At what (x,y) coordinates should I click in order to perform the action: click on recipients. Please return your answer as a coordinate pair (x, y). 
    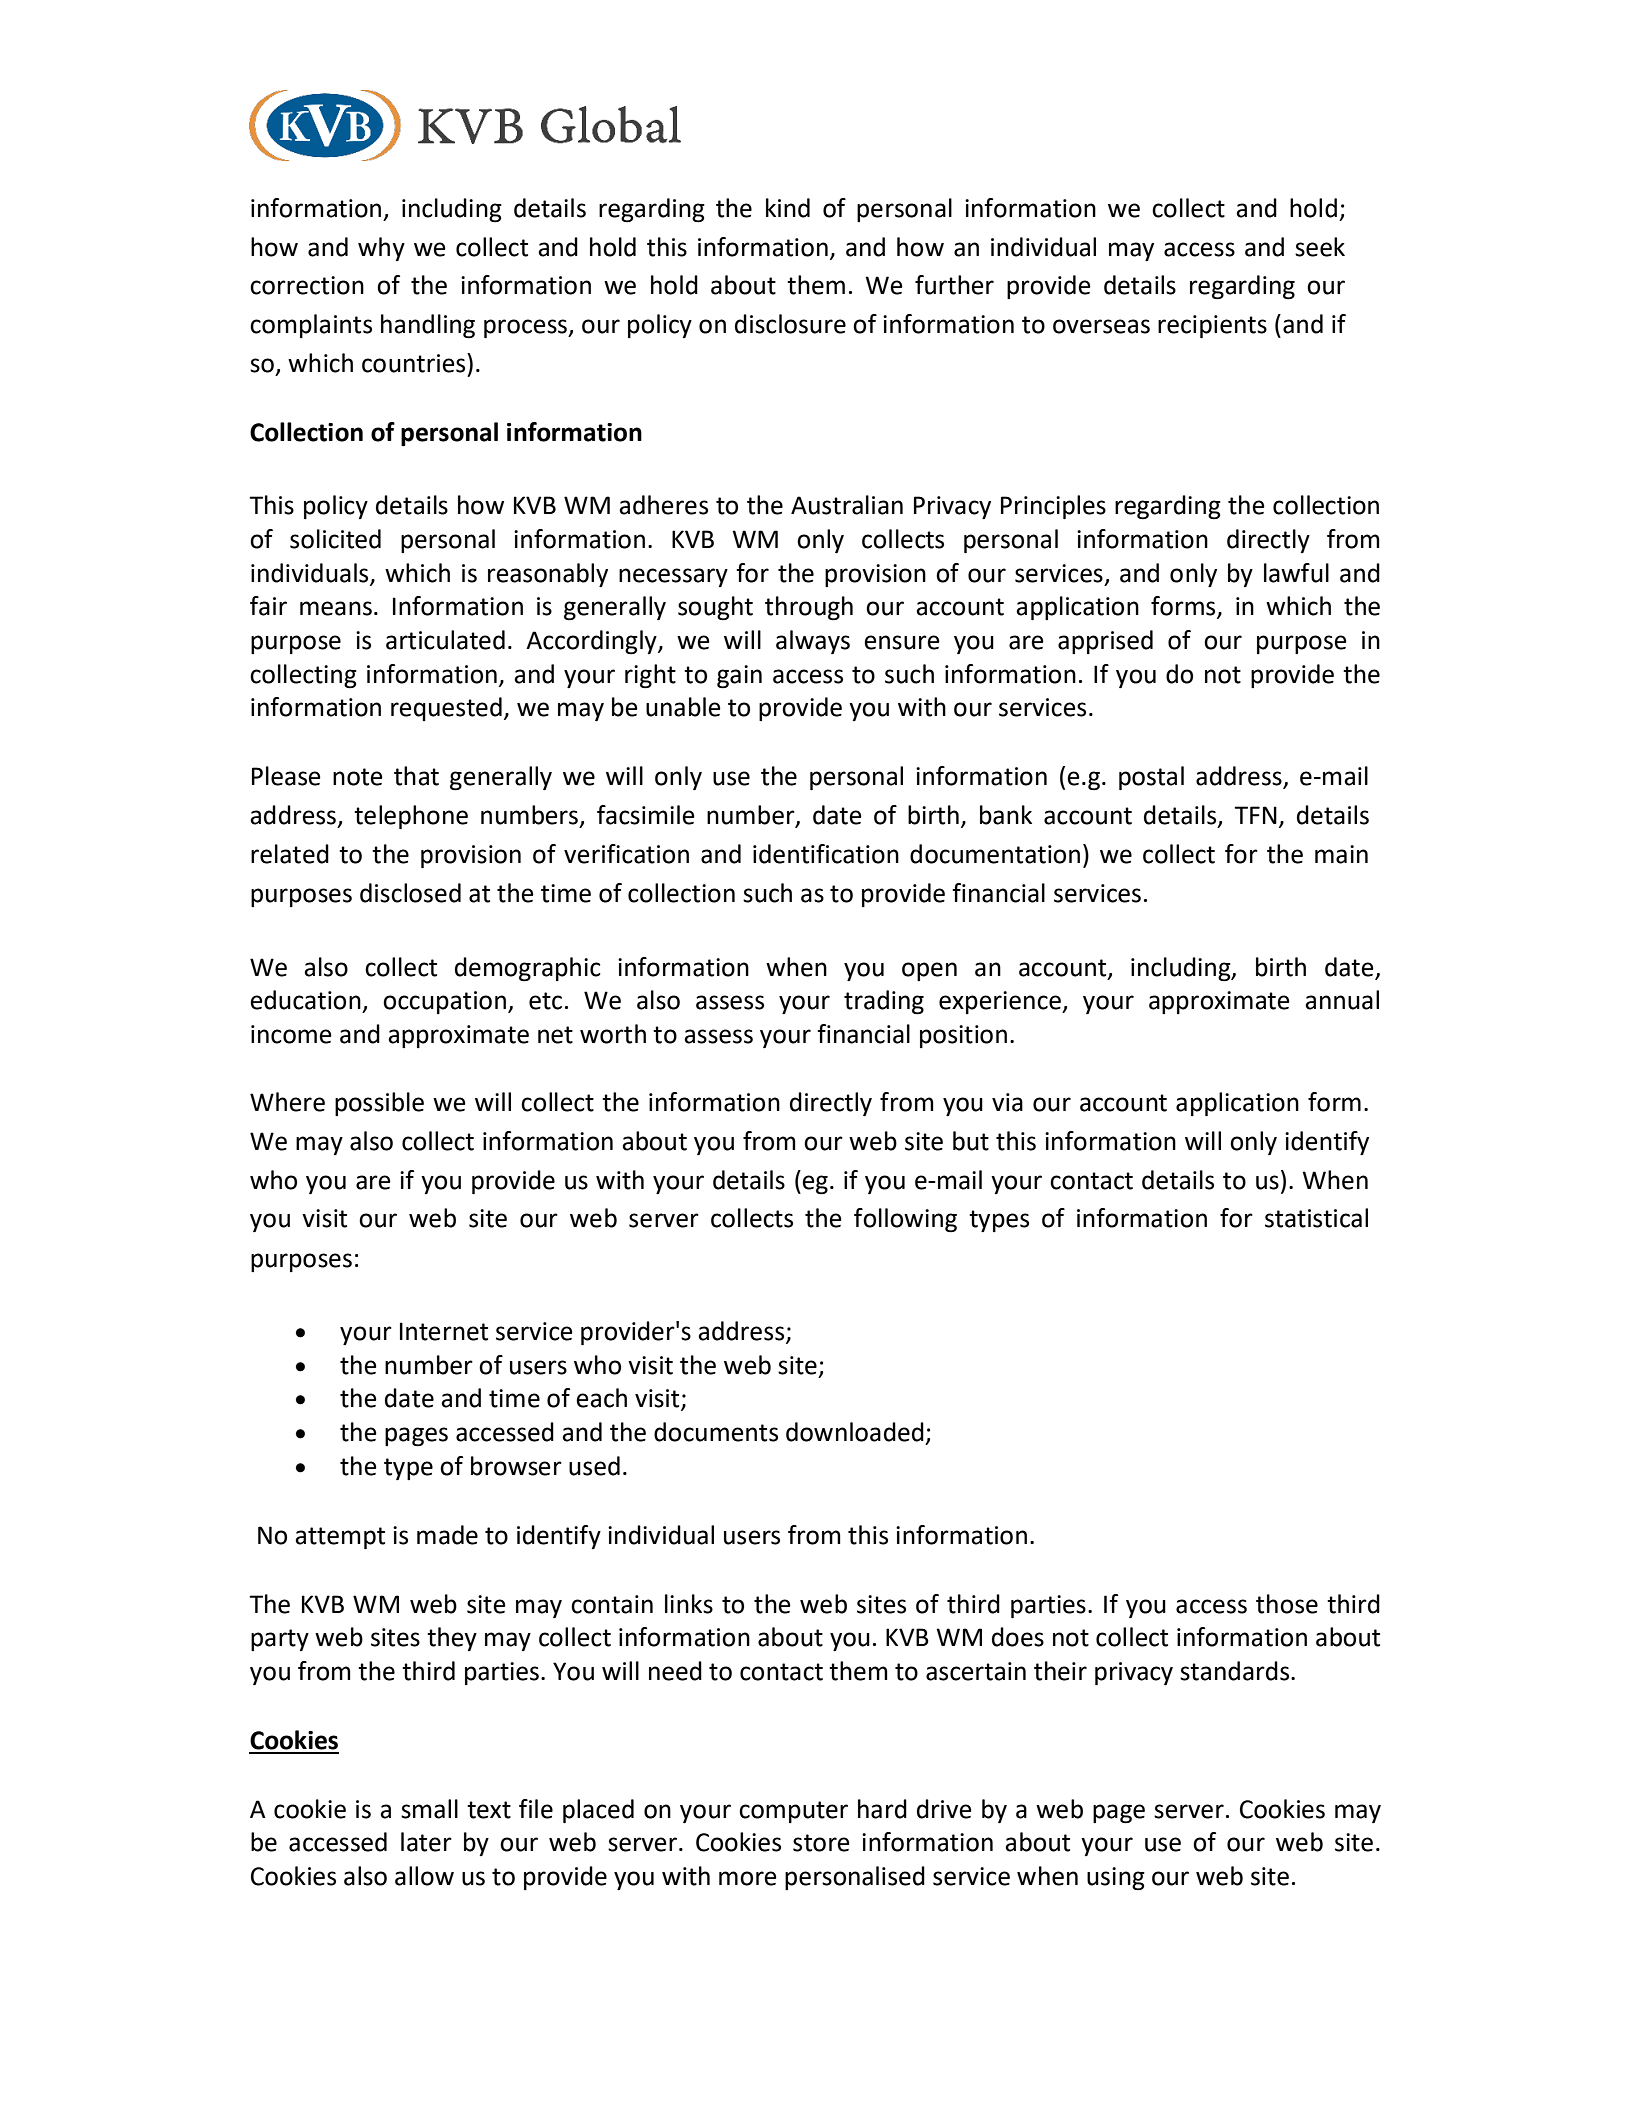
    Looking at the image, I should click on (1212, 326).
